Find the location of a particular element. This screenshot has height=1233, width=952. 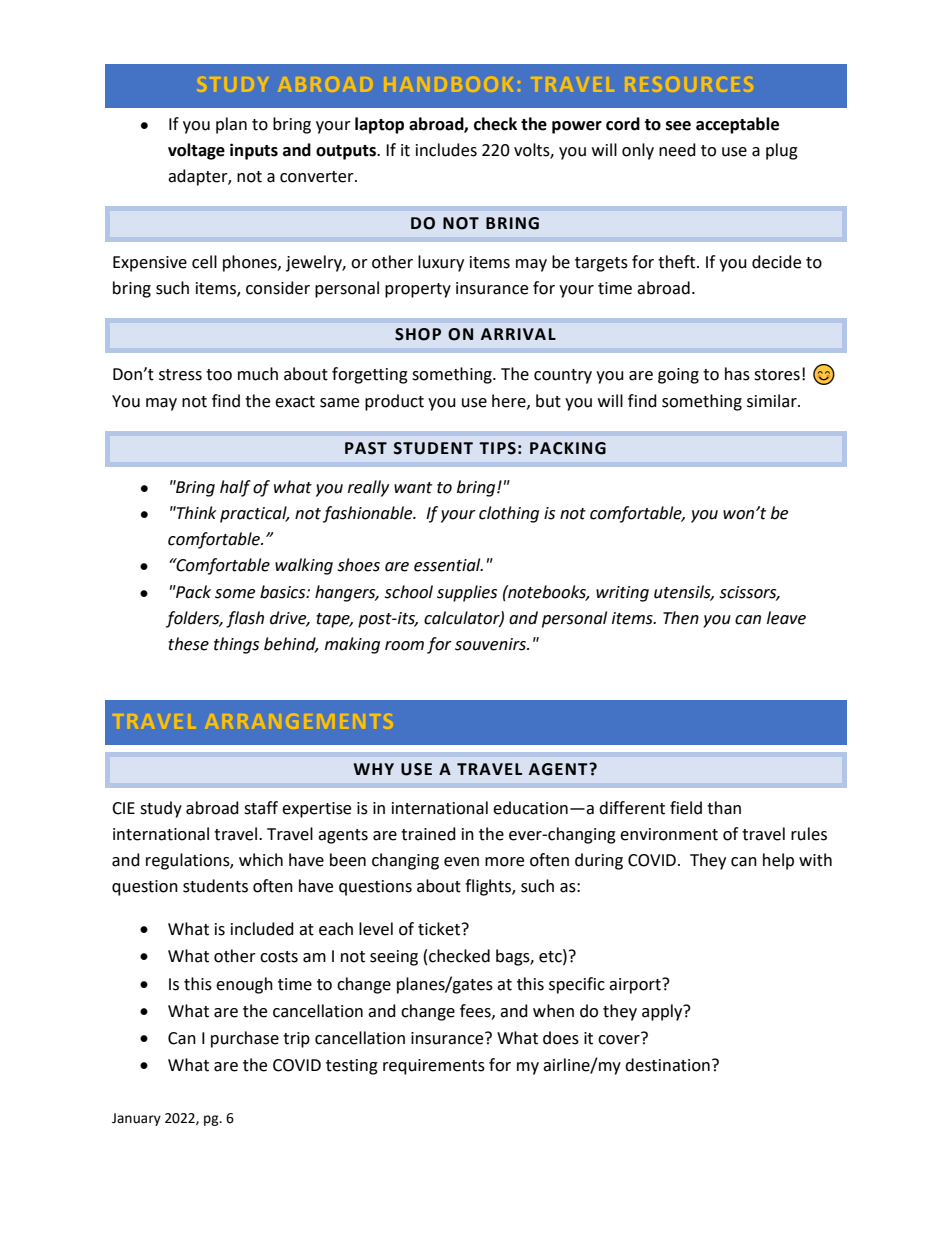

souvenirs is located at coordinates (491, 644).
